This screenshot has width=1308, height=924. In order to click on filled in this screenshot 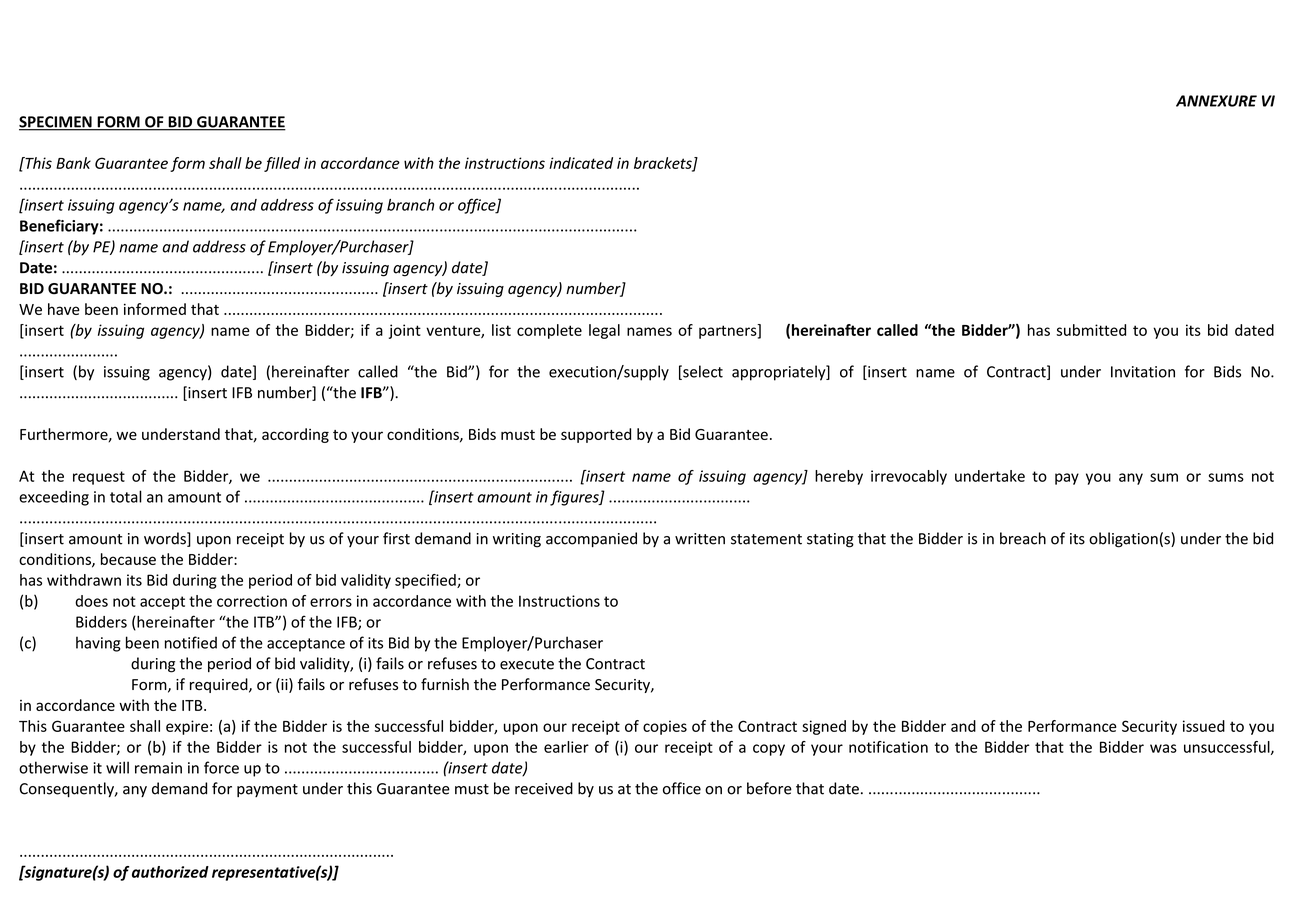, I will do `click(282, 164)`.
